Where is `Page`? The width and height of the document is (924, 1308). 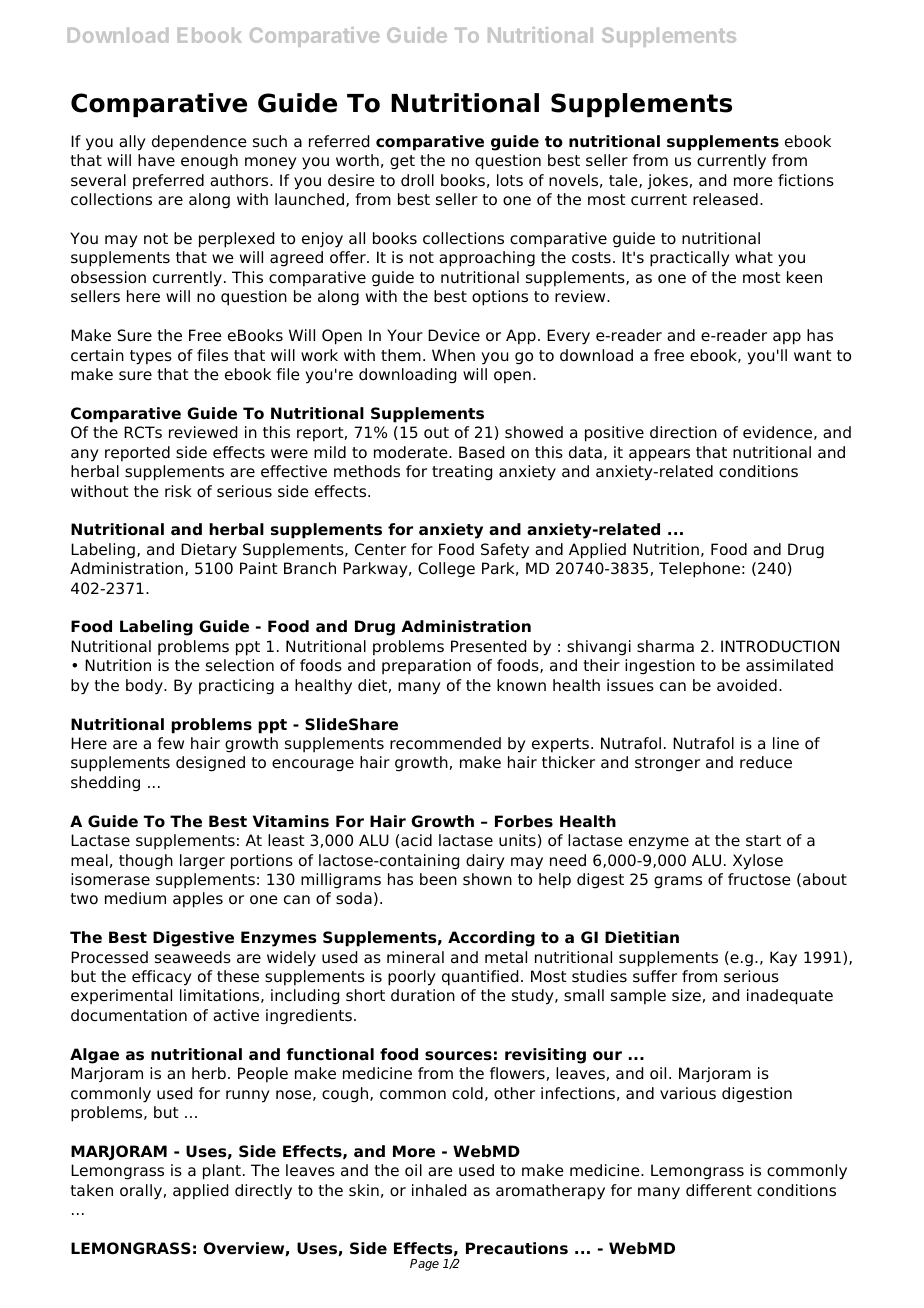 Page is located at coordinates (424, 1265).
